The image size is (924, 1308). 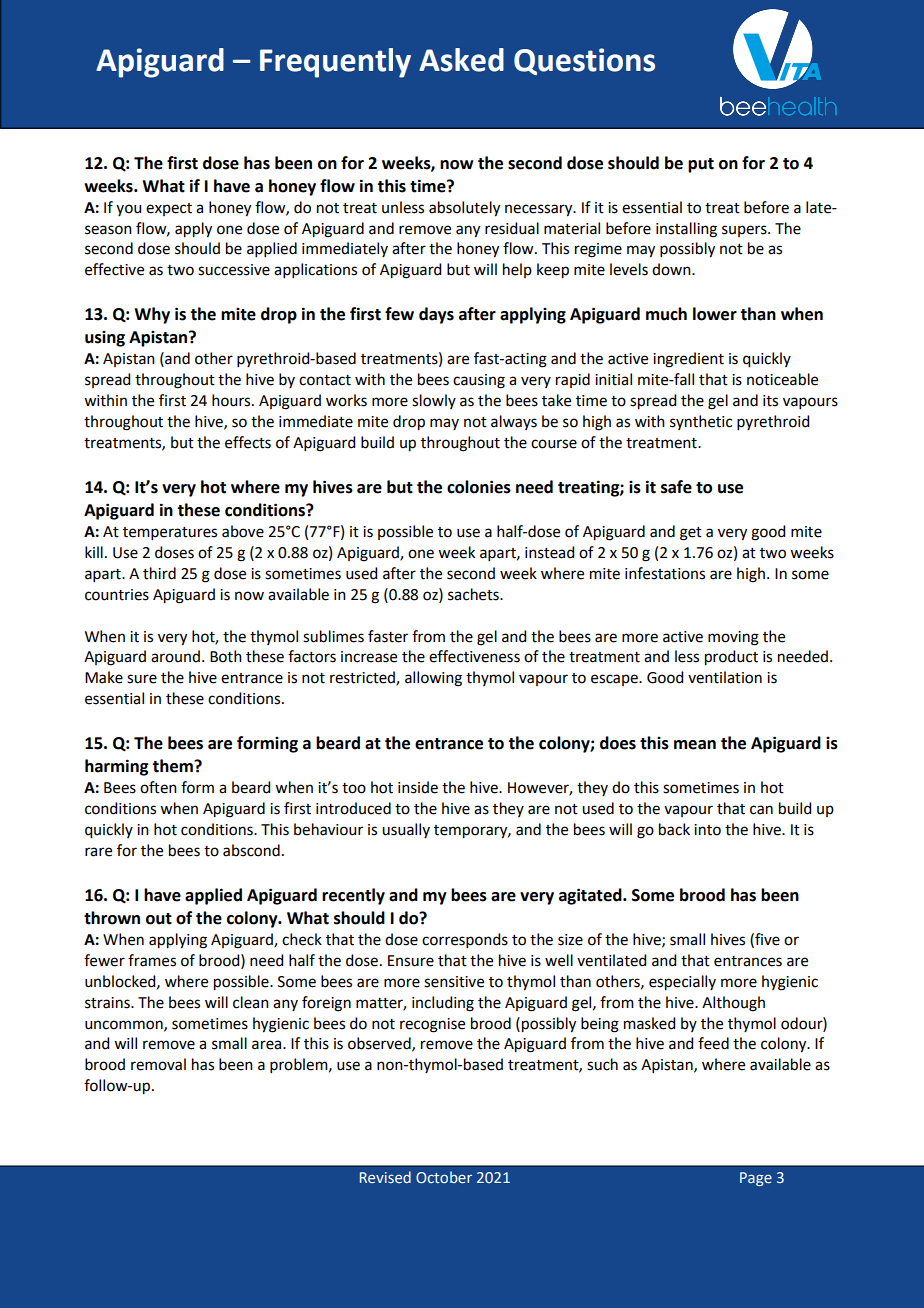 I want to click on synthetic, so click(x=701, y=422).
